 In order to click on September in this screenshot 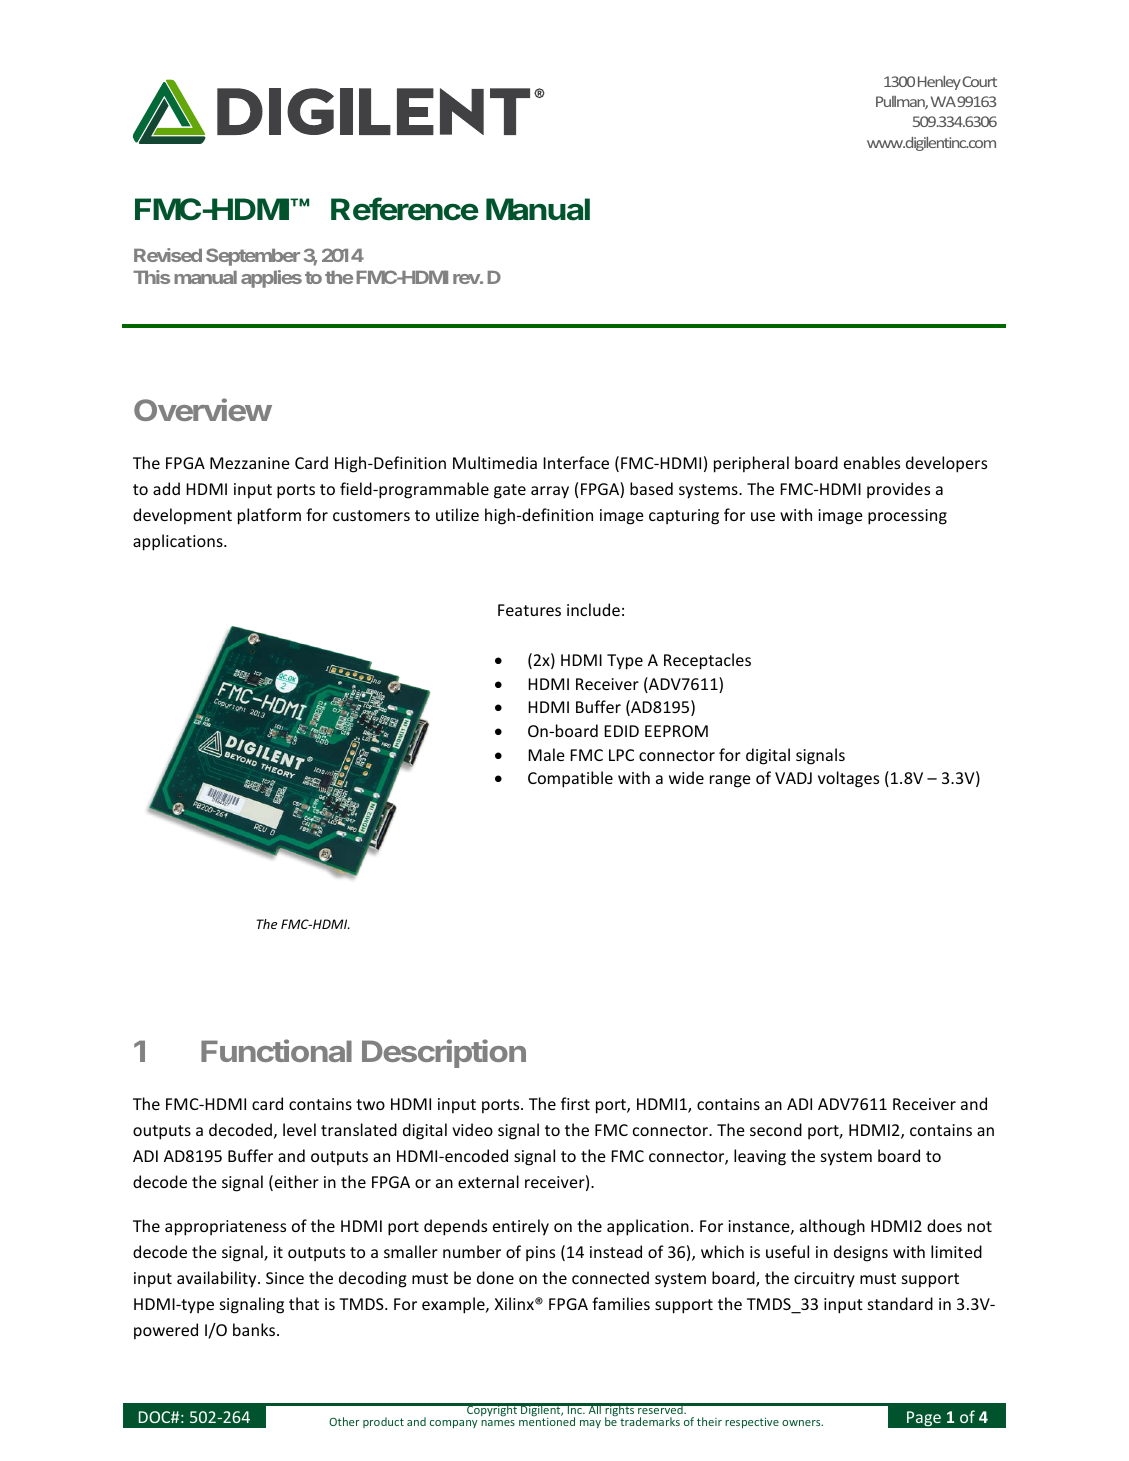, I will do `click(253, 257)`.
